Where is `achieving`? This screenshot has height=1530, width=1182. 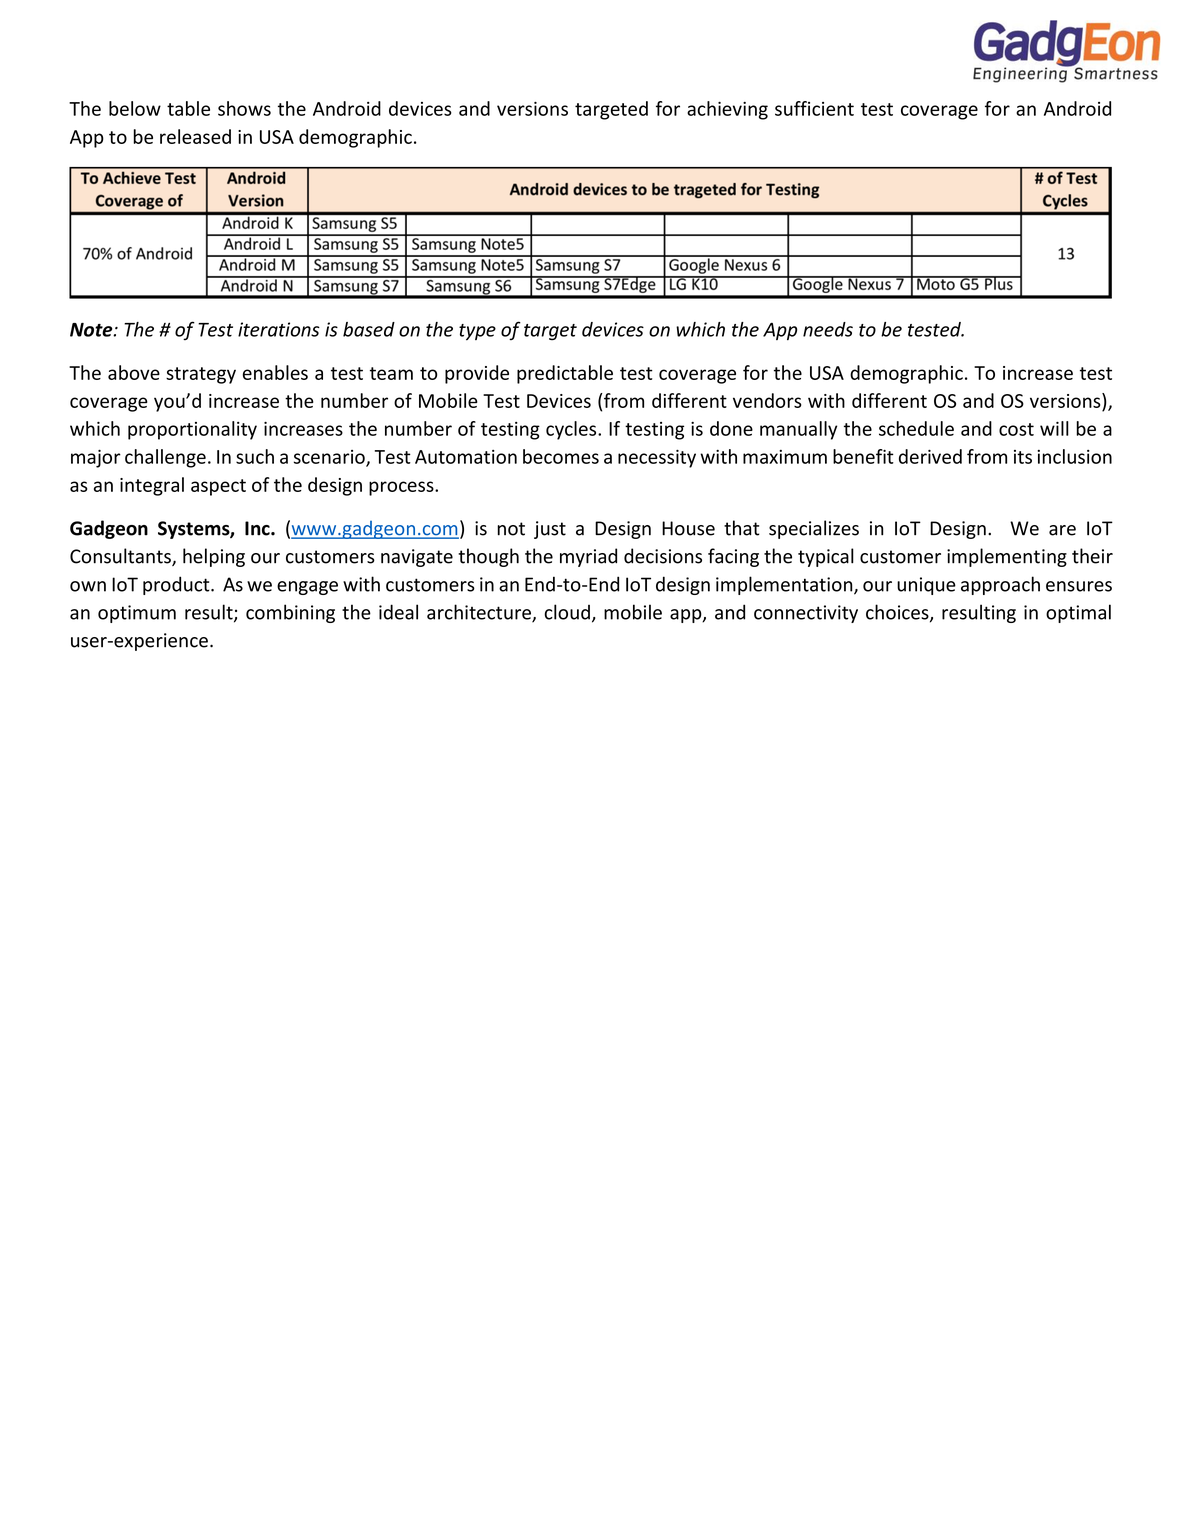 achieving is located at coordinates (727, 110).
